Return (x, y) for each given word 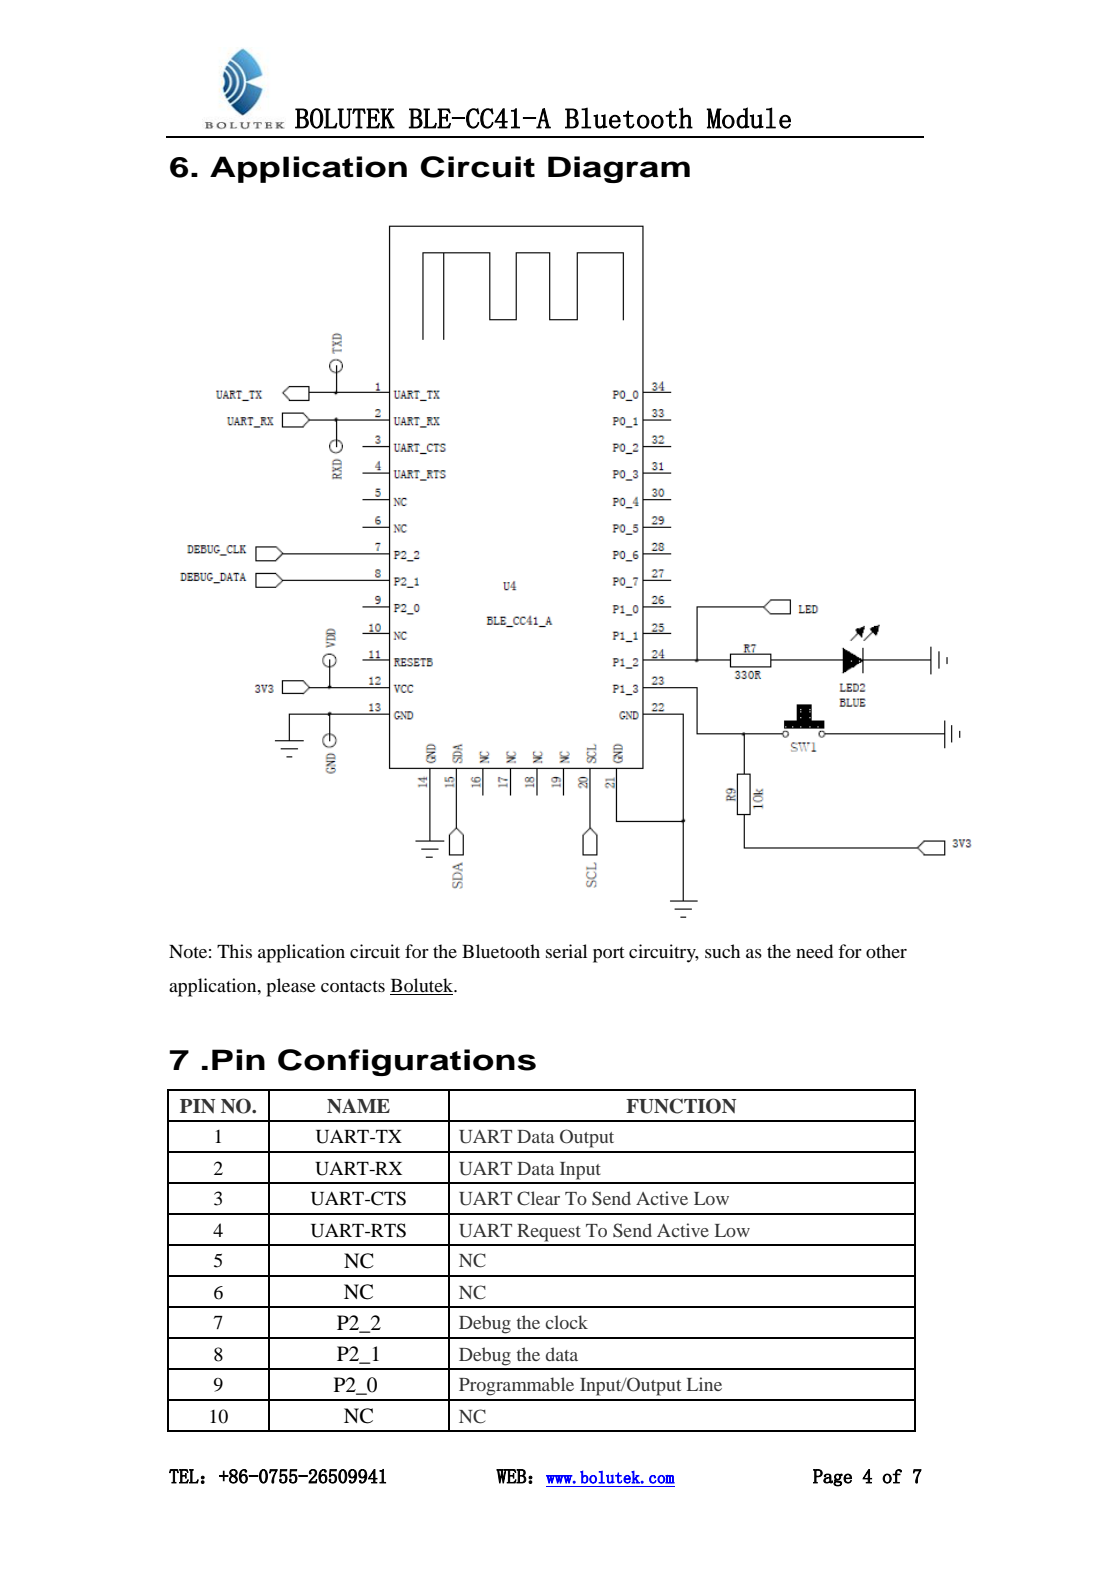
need (814, 951)
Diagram (619, 169)
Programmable (516, 1386)
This (234, 951)
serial (566, 951)
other (886, 951)
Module (748, 118)
